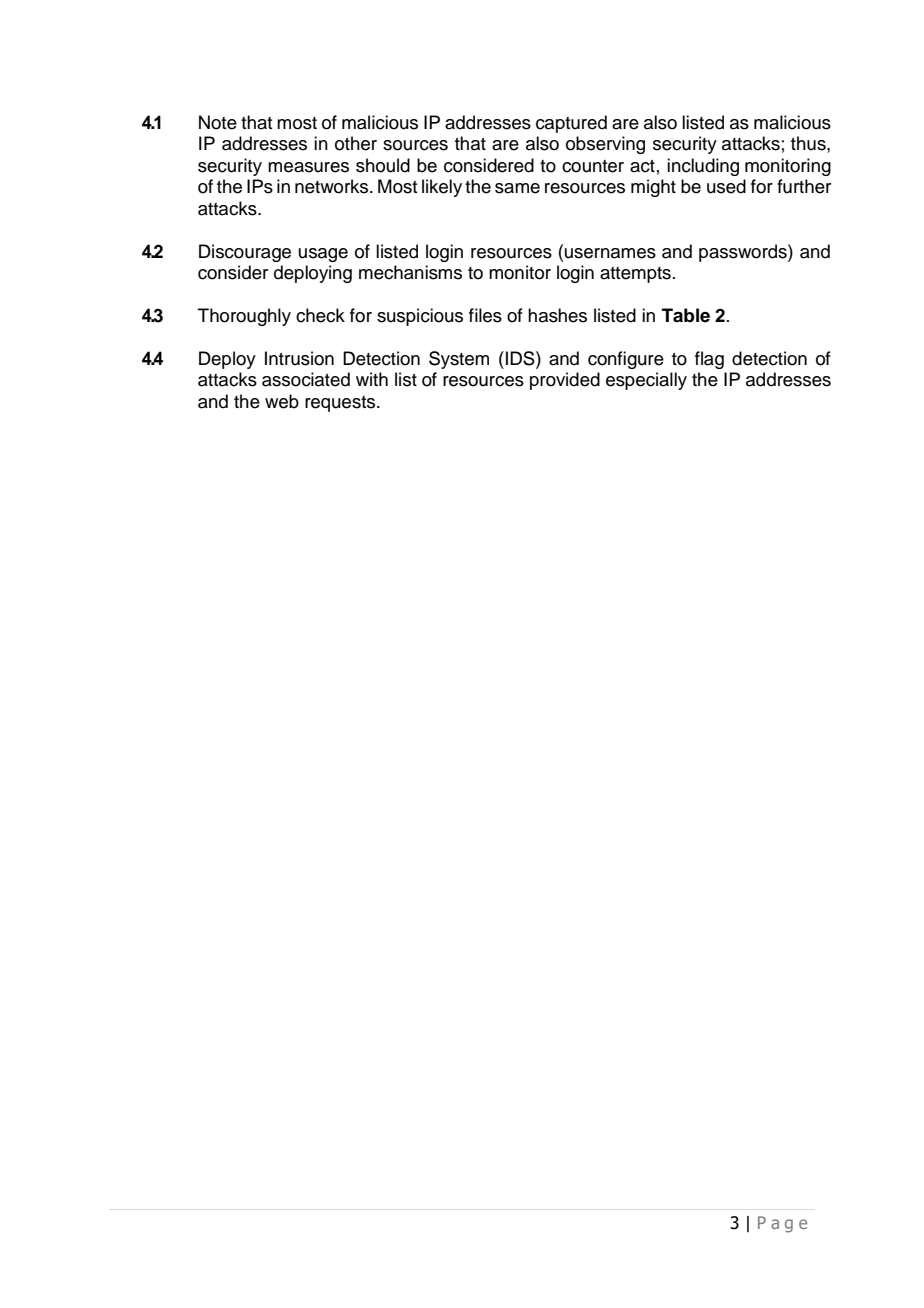 This document has width=924, height=1308. What do you see at coordinates (605, 145) in the document?
I see `observing` at bounding box center [605, 145].
